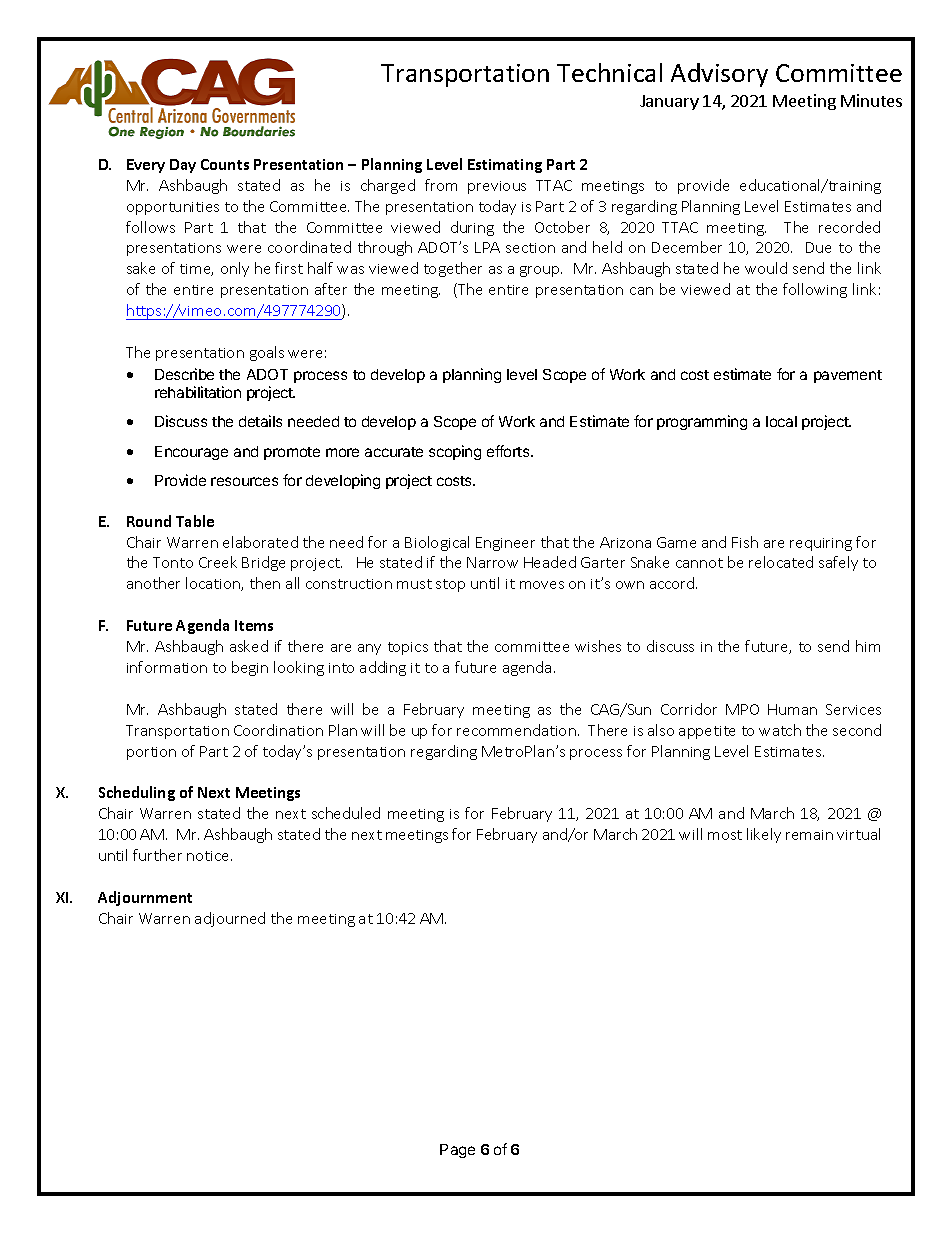 The height and width of the document is (1233, 952). I want to click on portion, so click(151, 753).
